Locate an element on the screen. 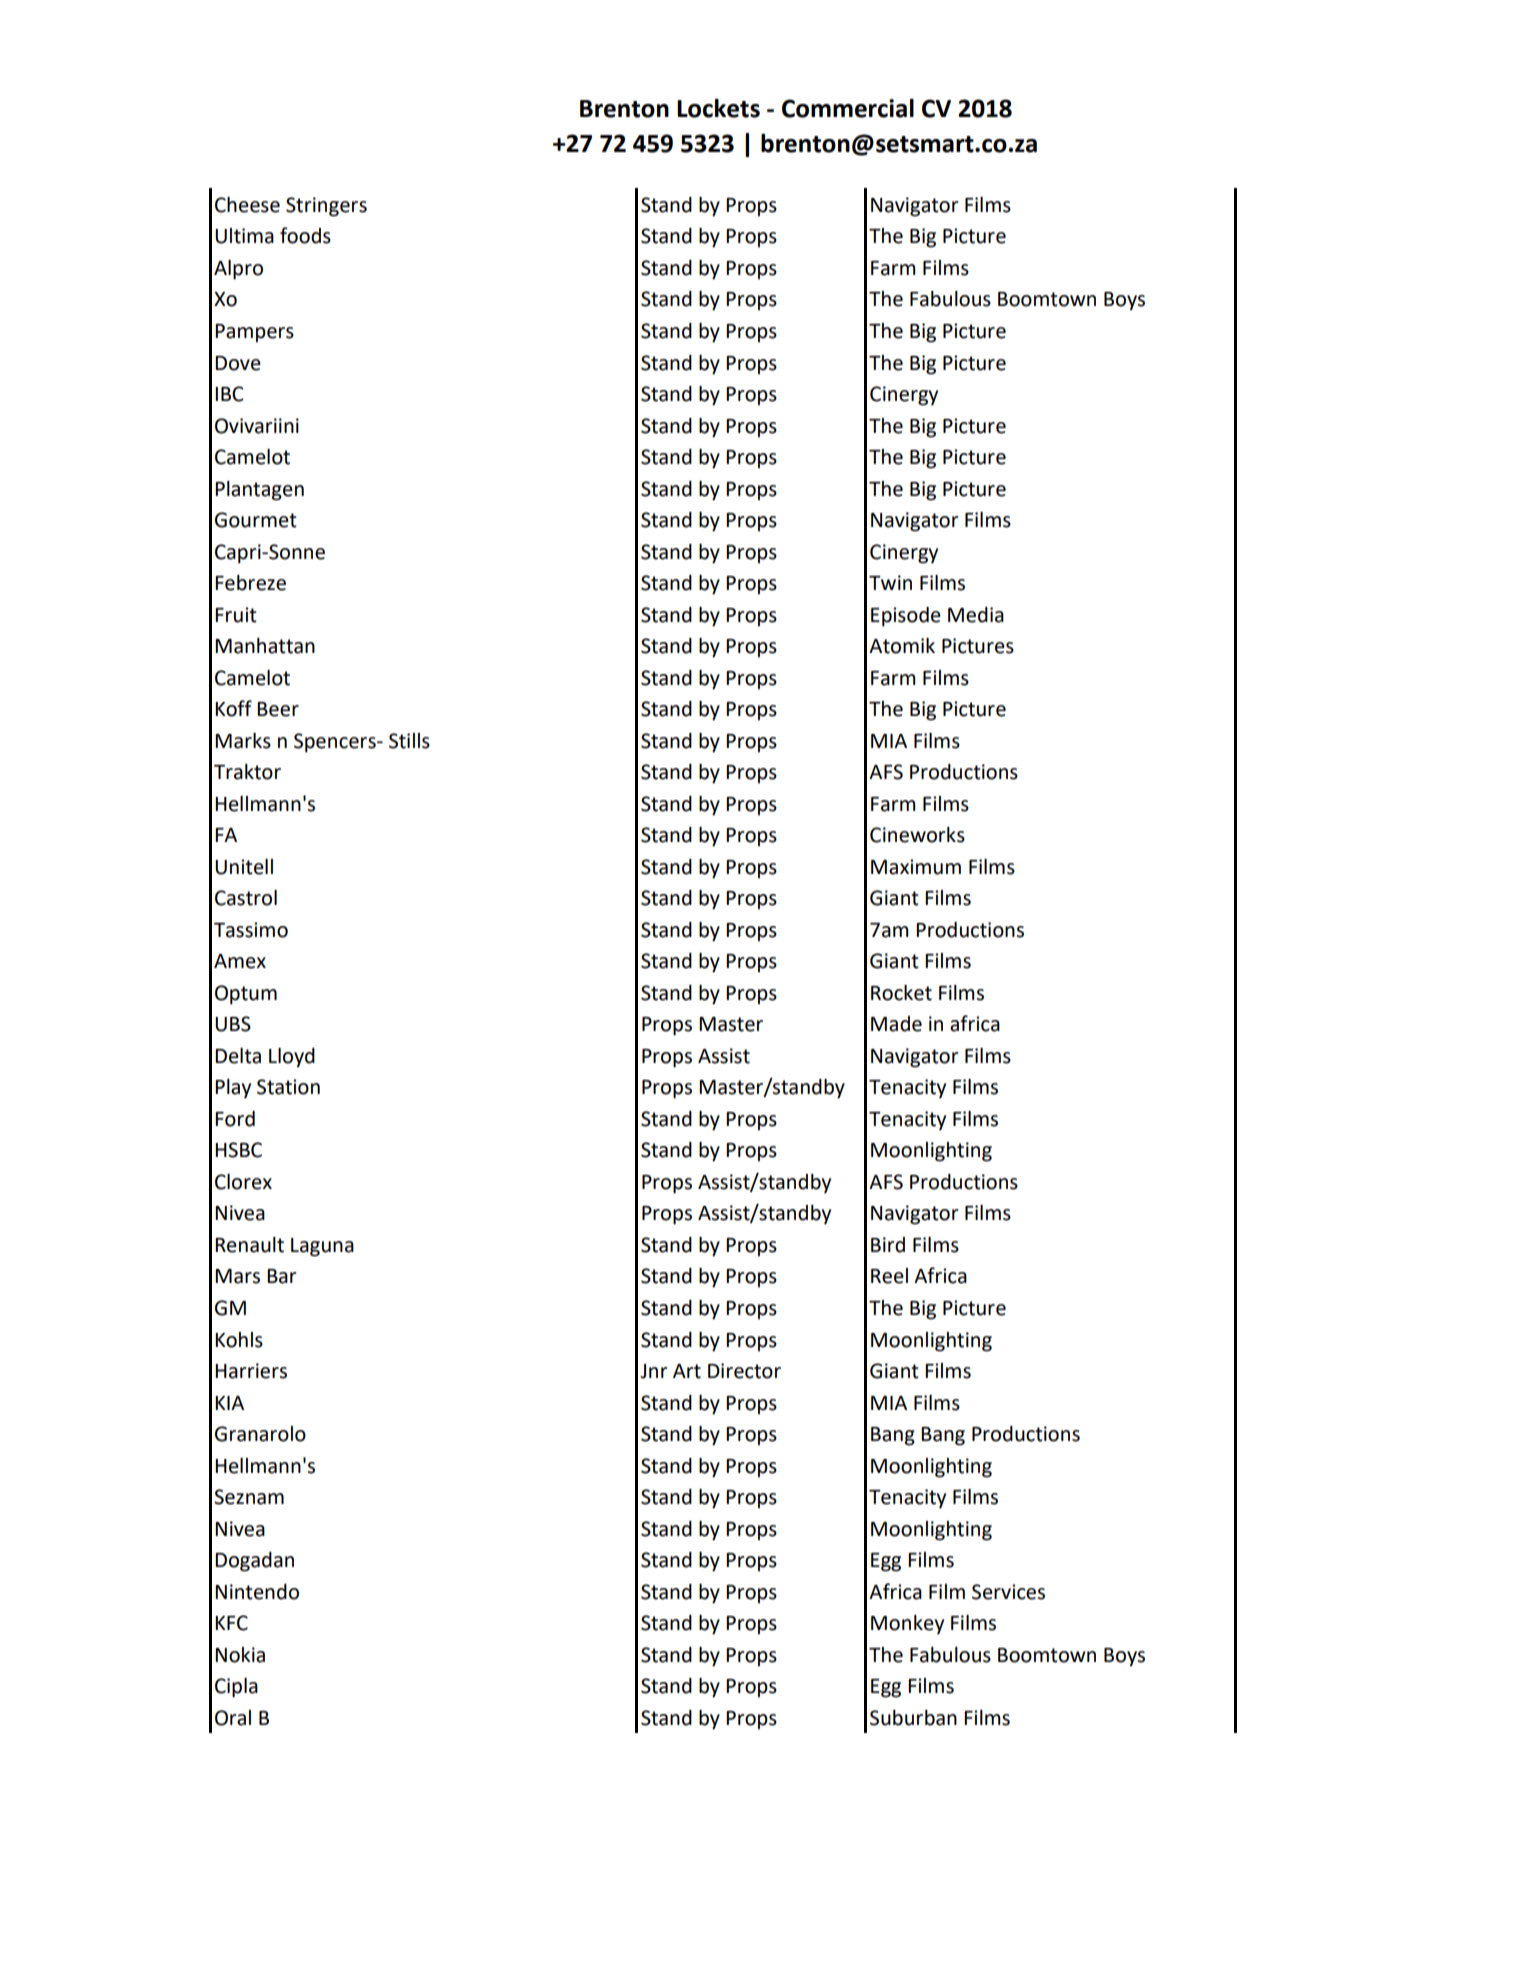 This screenshot has width=1516, height=1962. Episode is located at coordinates (906, 617).
